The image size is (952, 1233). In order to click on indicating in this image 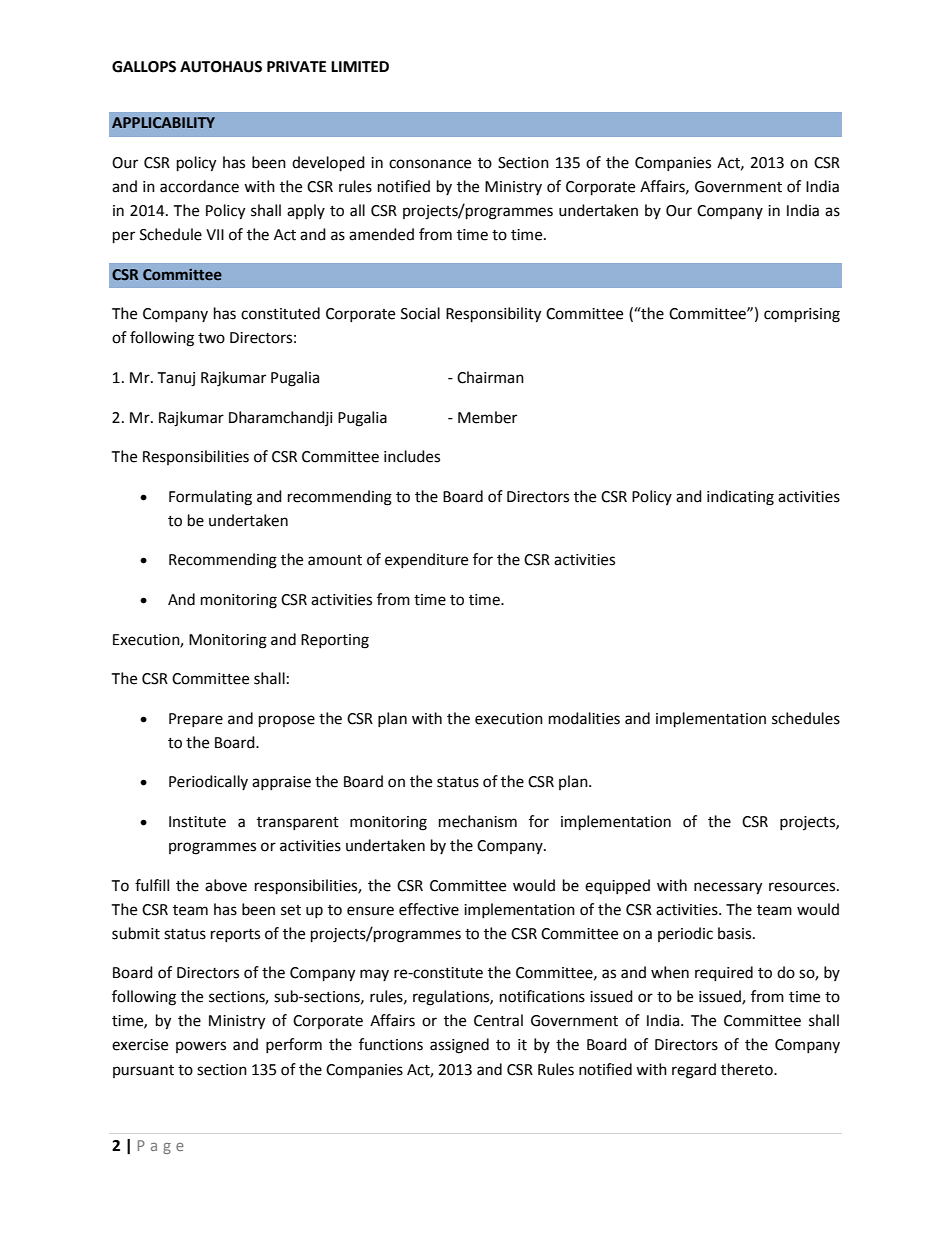, I will do `click(740, 498)`.
